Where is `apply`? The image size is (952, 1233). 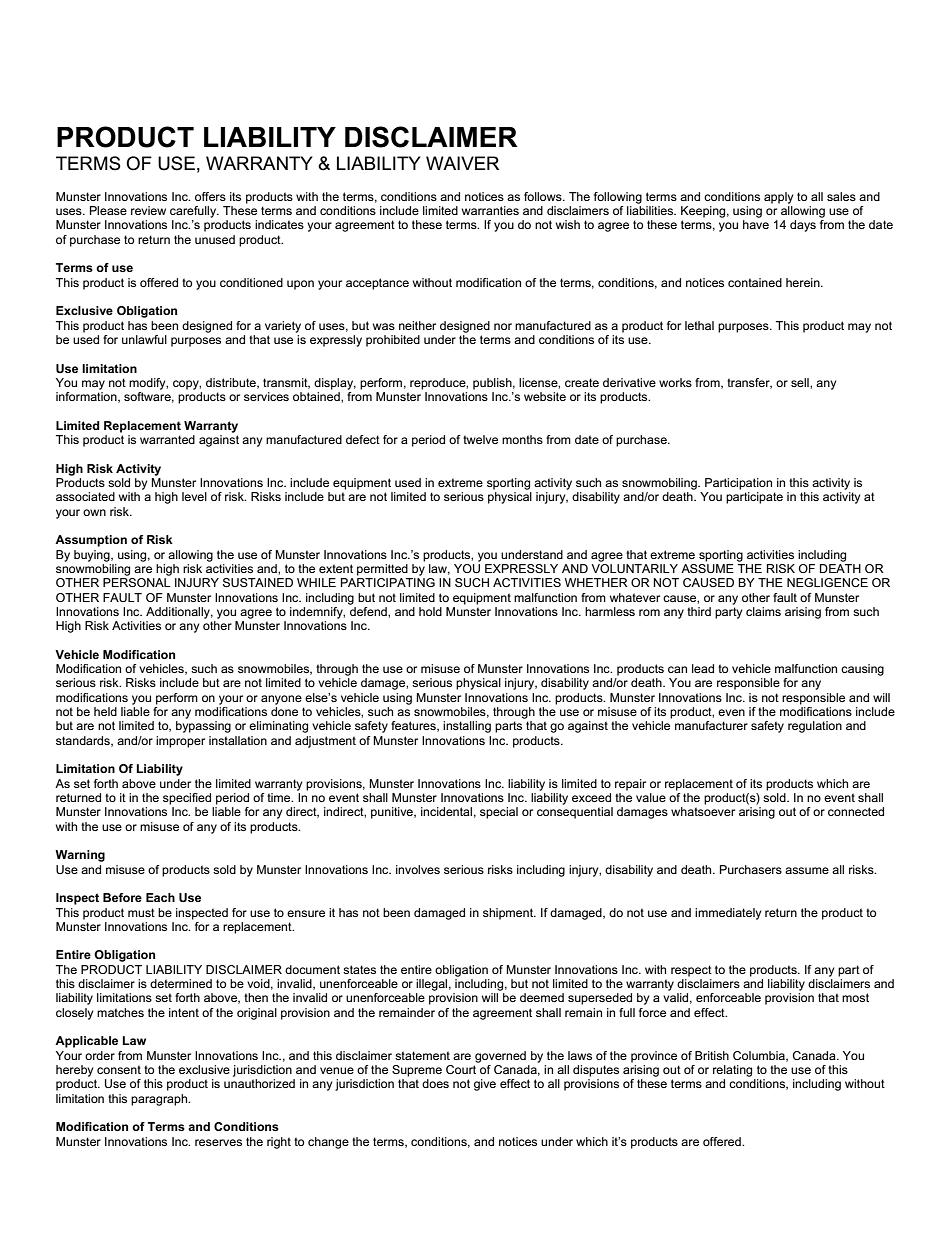 apply is located at coordinates (778, 198).
